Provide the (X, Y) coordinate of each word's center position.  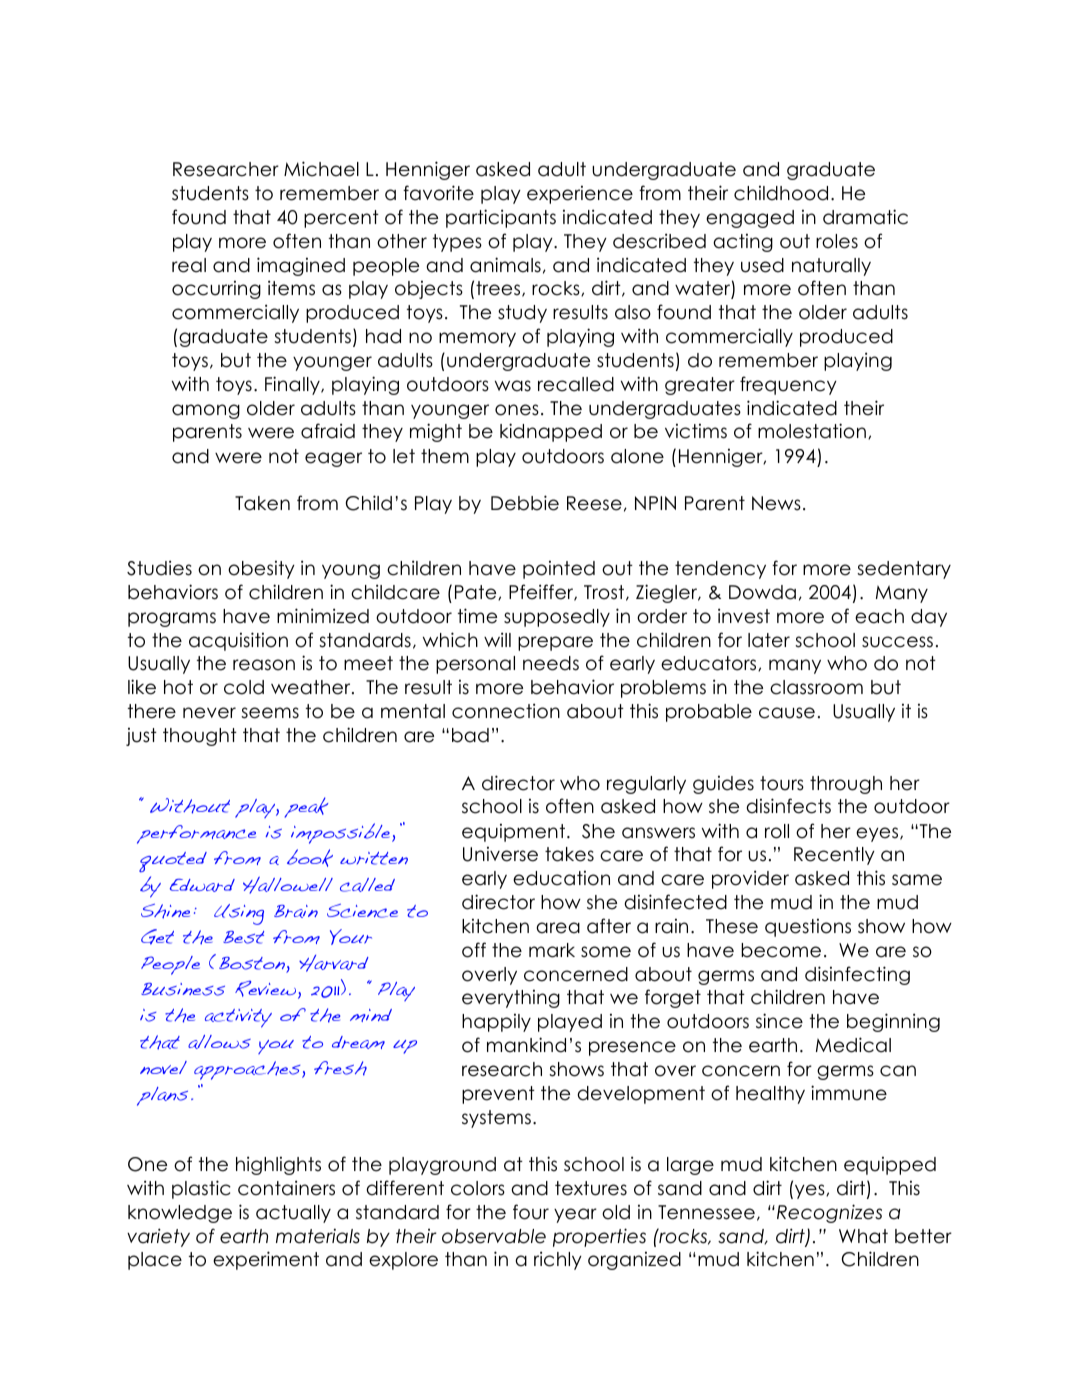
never (209, 713)
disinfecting (857, 975)
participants (501, 218)
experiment (266, 1260)
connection (506, 711)
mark (552, 950)
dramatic (865, 217)
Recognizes (829, 1213)
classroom (816, 687)
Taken (262, 503)
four (531, 1212)
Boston (253, 965)
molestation (812, 431)
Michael (321, 169)
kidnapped (551, 432)
